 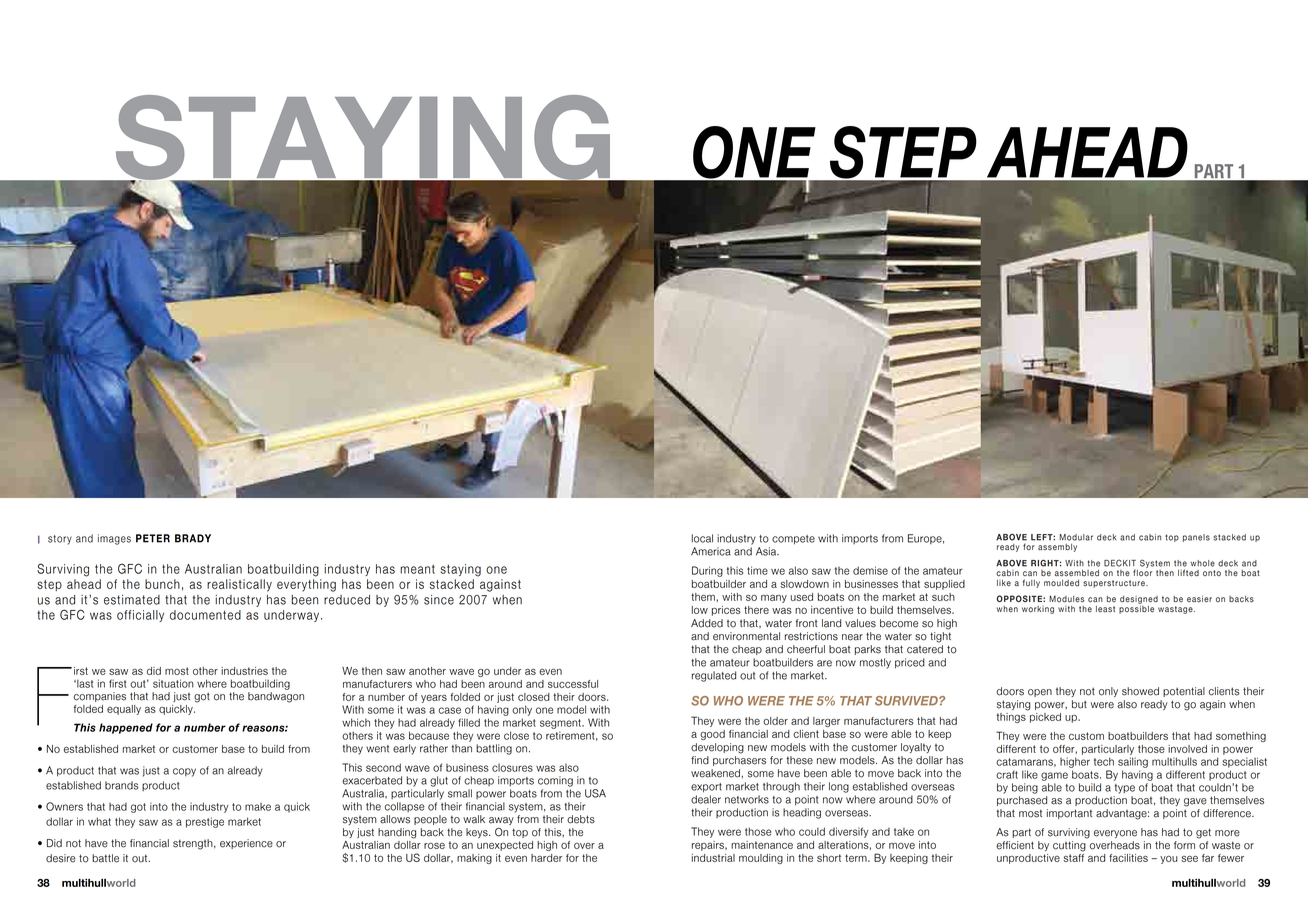 What do you see at coordinates (573, 684) in the image?
I see `successful` at bounding box center [573, 684].
